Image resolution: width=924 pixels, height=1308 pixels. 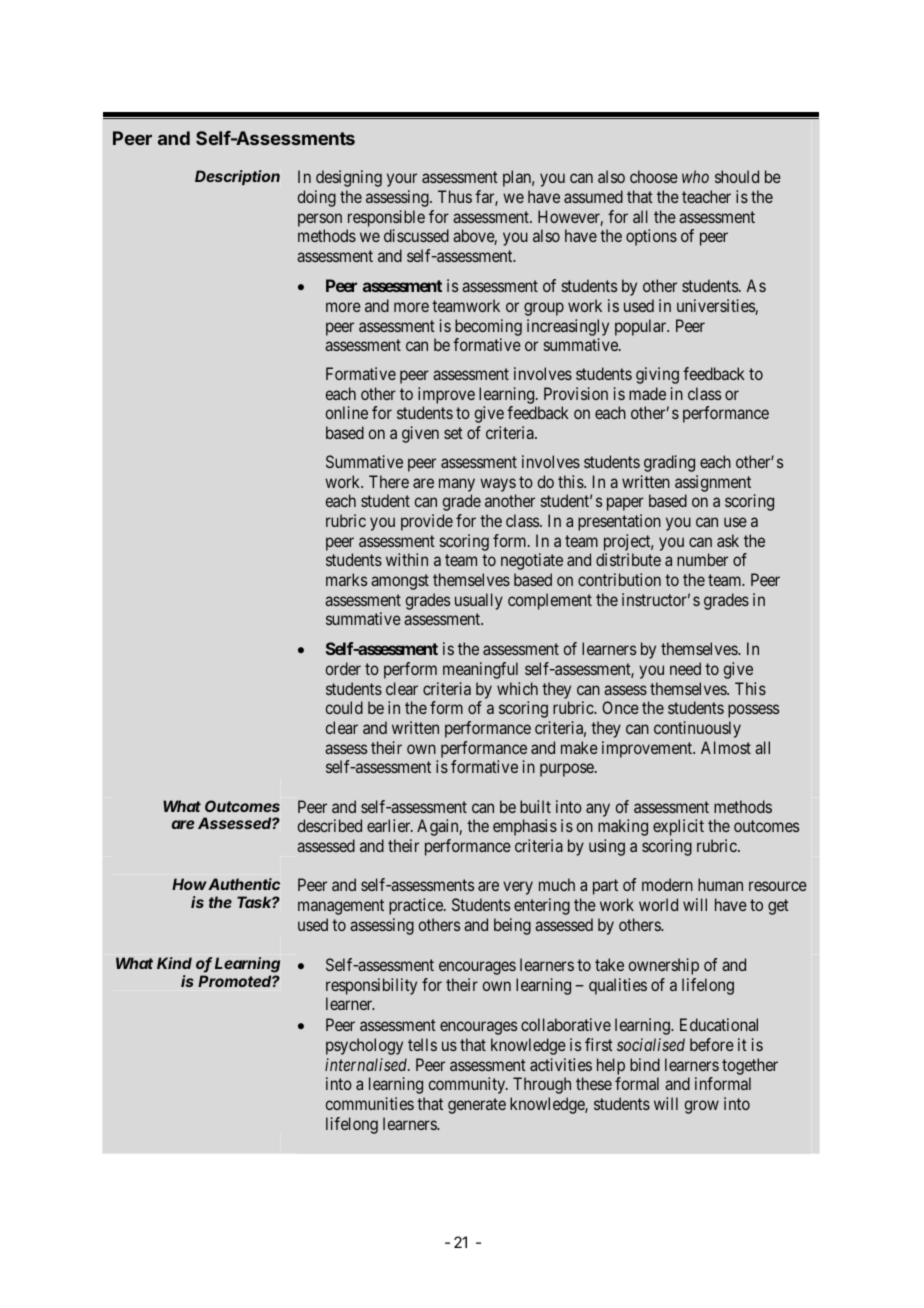 What do you see at coordinates (651, 237) in the image?
I see `options` at bounding box center [651, 237].
